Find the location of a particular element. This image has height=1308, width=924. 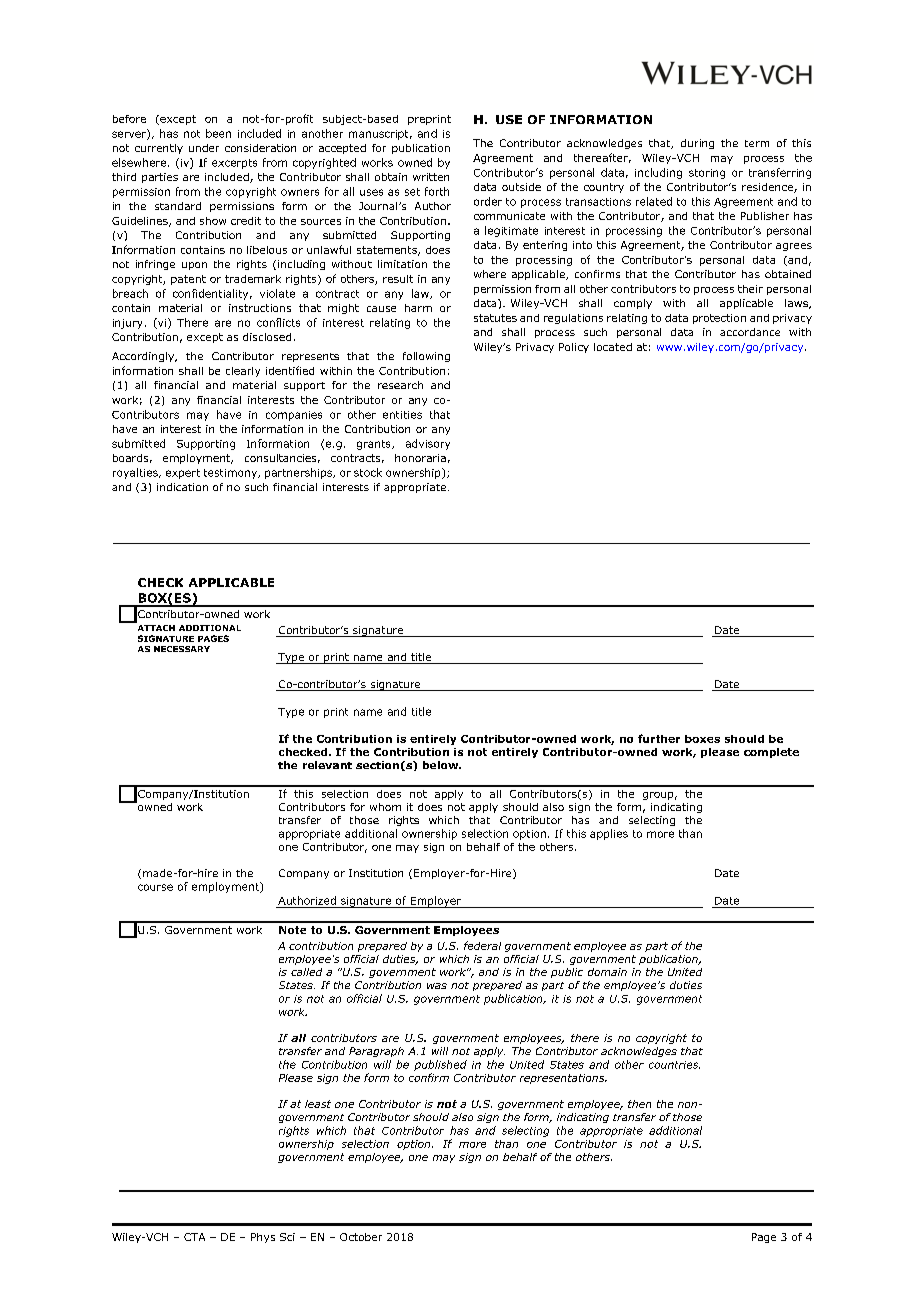

NECESSARY is located at coordinates (182, 649).
